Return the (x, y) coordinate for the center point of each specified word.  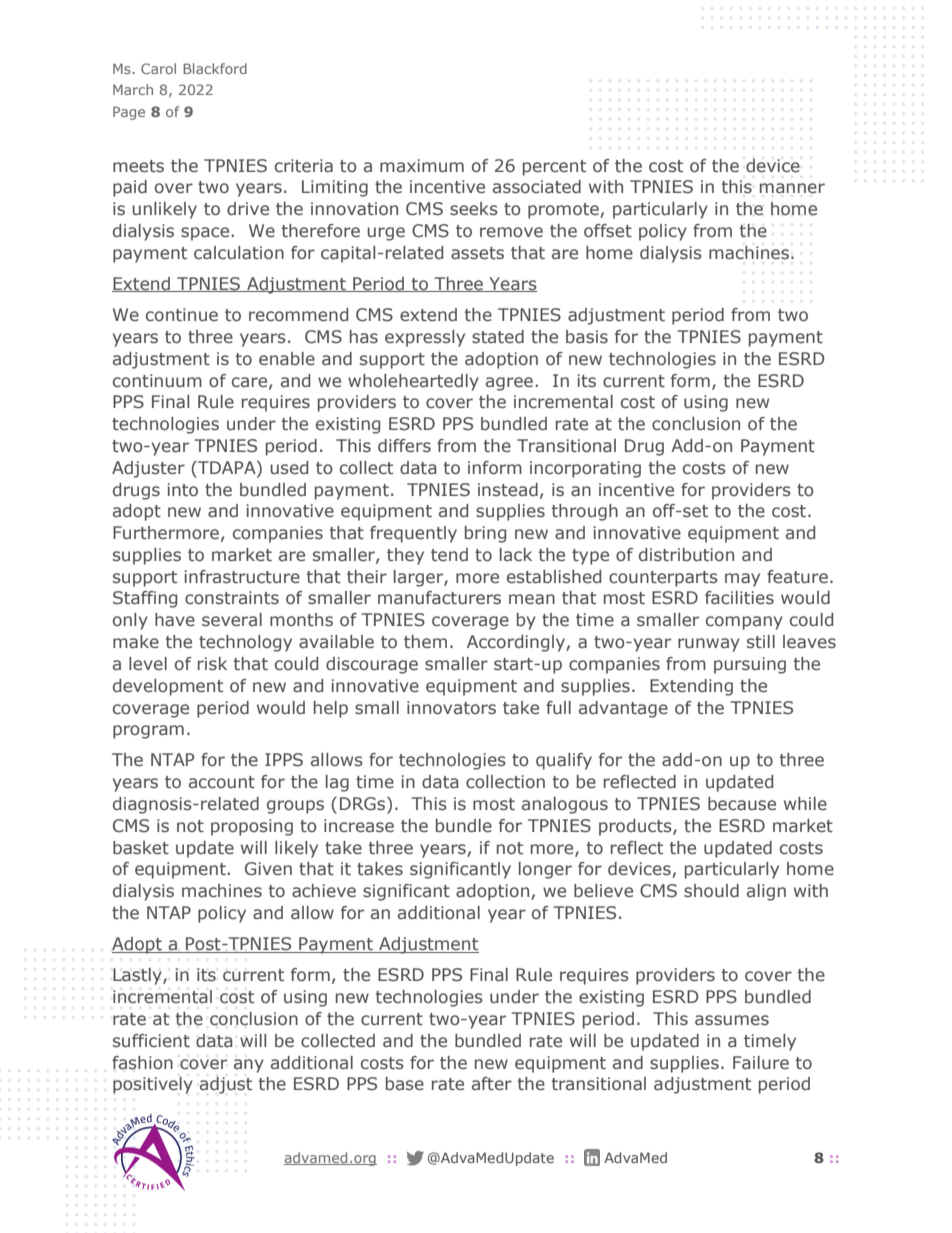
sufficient (151, 1041)
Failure (761, 1062)
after (492, 1084)
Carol (158, 68)
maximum (422, 165)
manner (792, 188)
